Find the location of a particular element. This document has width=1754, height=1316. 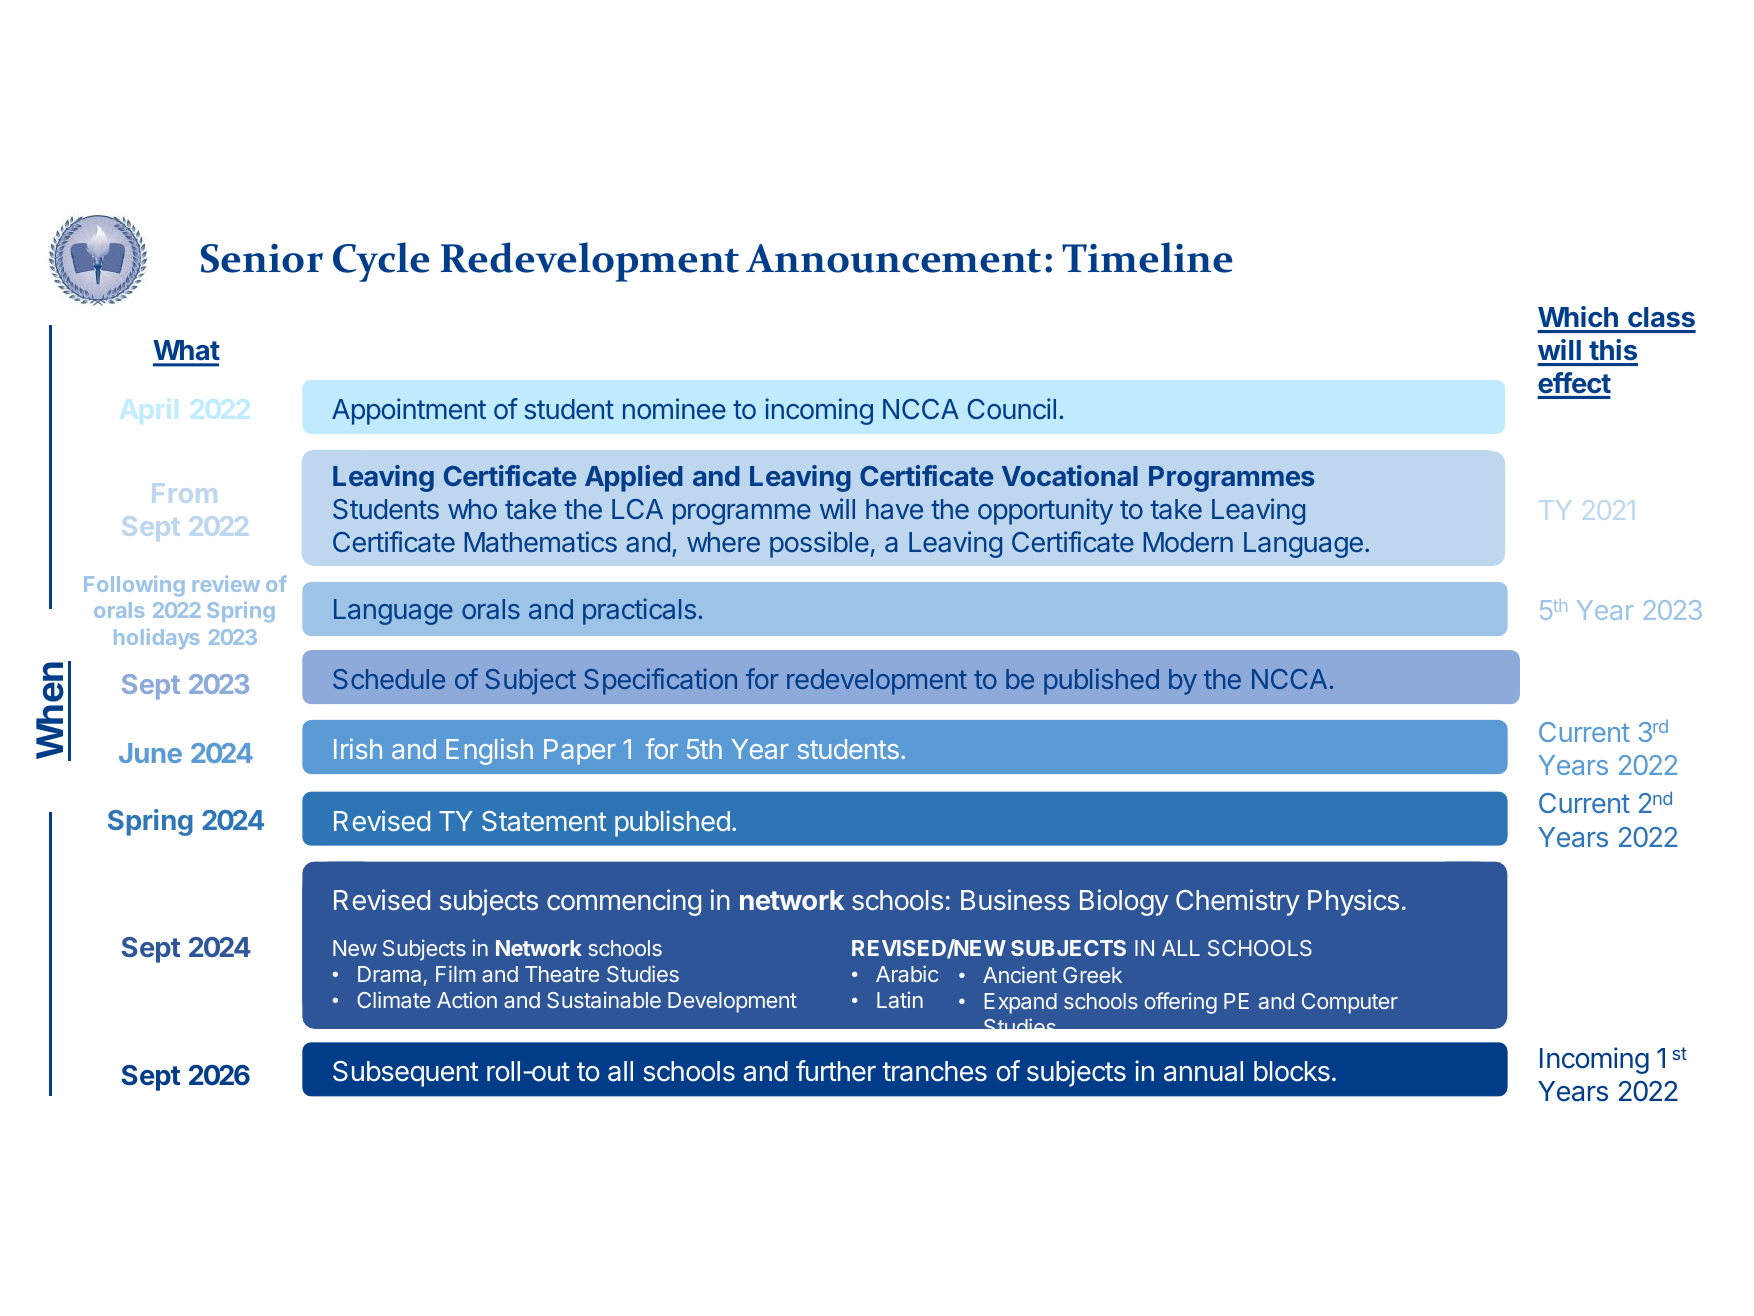

Timeline is located at coordinates (1147, 257).
